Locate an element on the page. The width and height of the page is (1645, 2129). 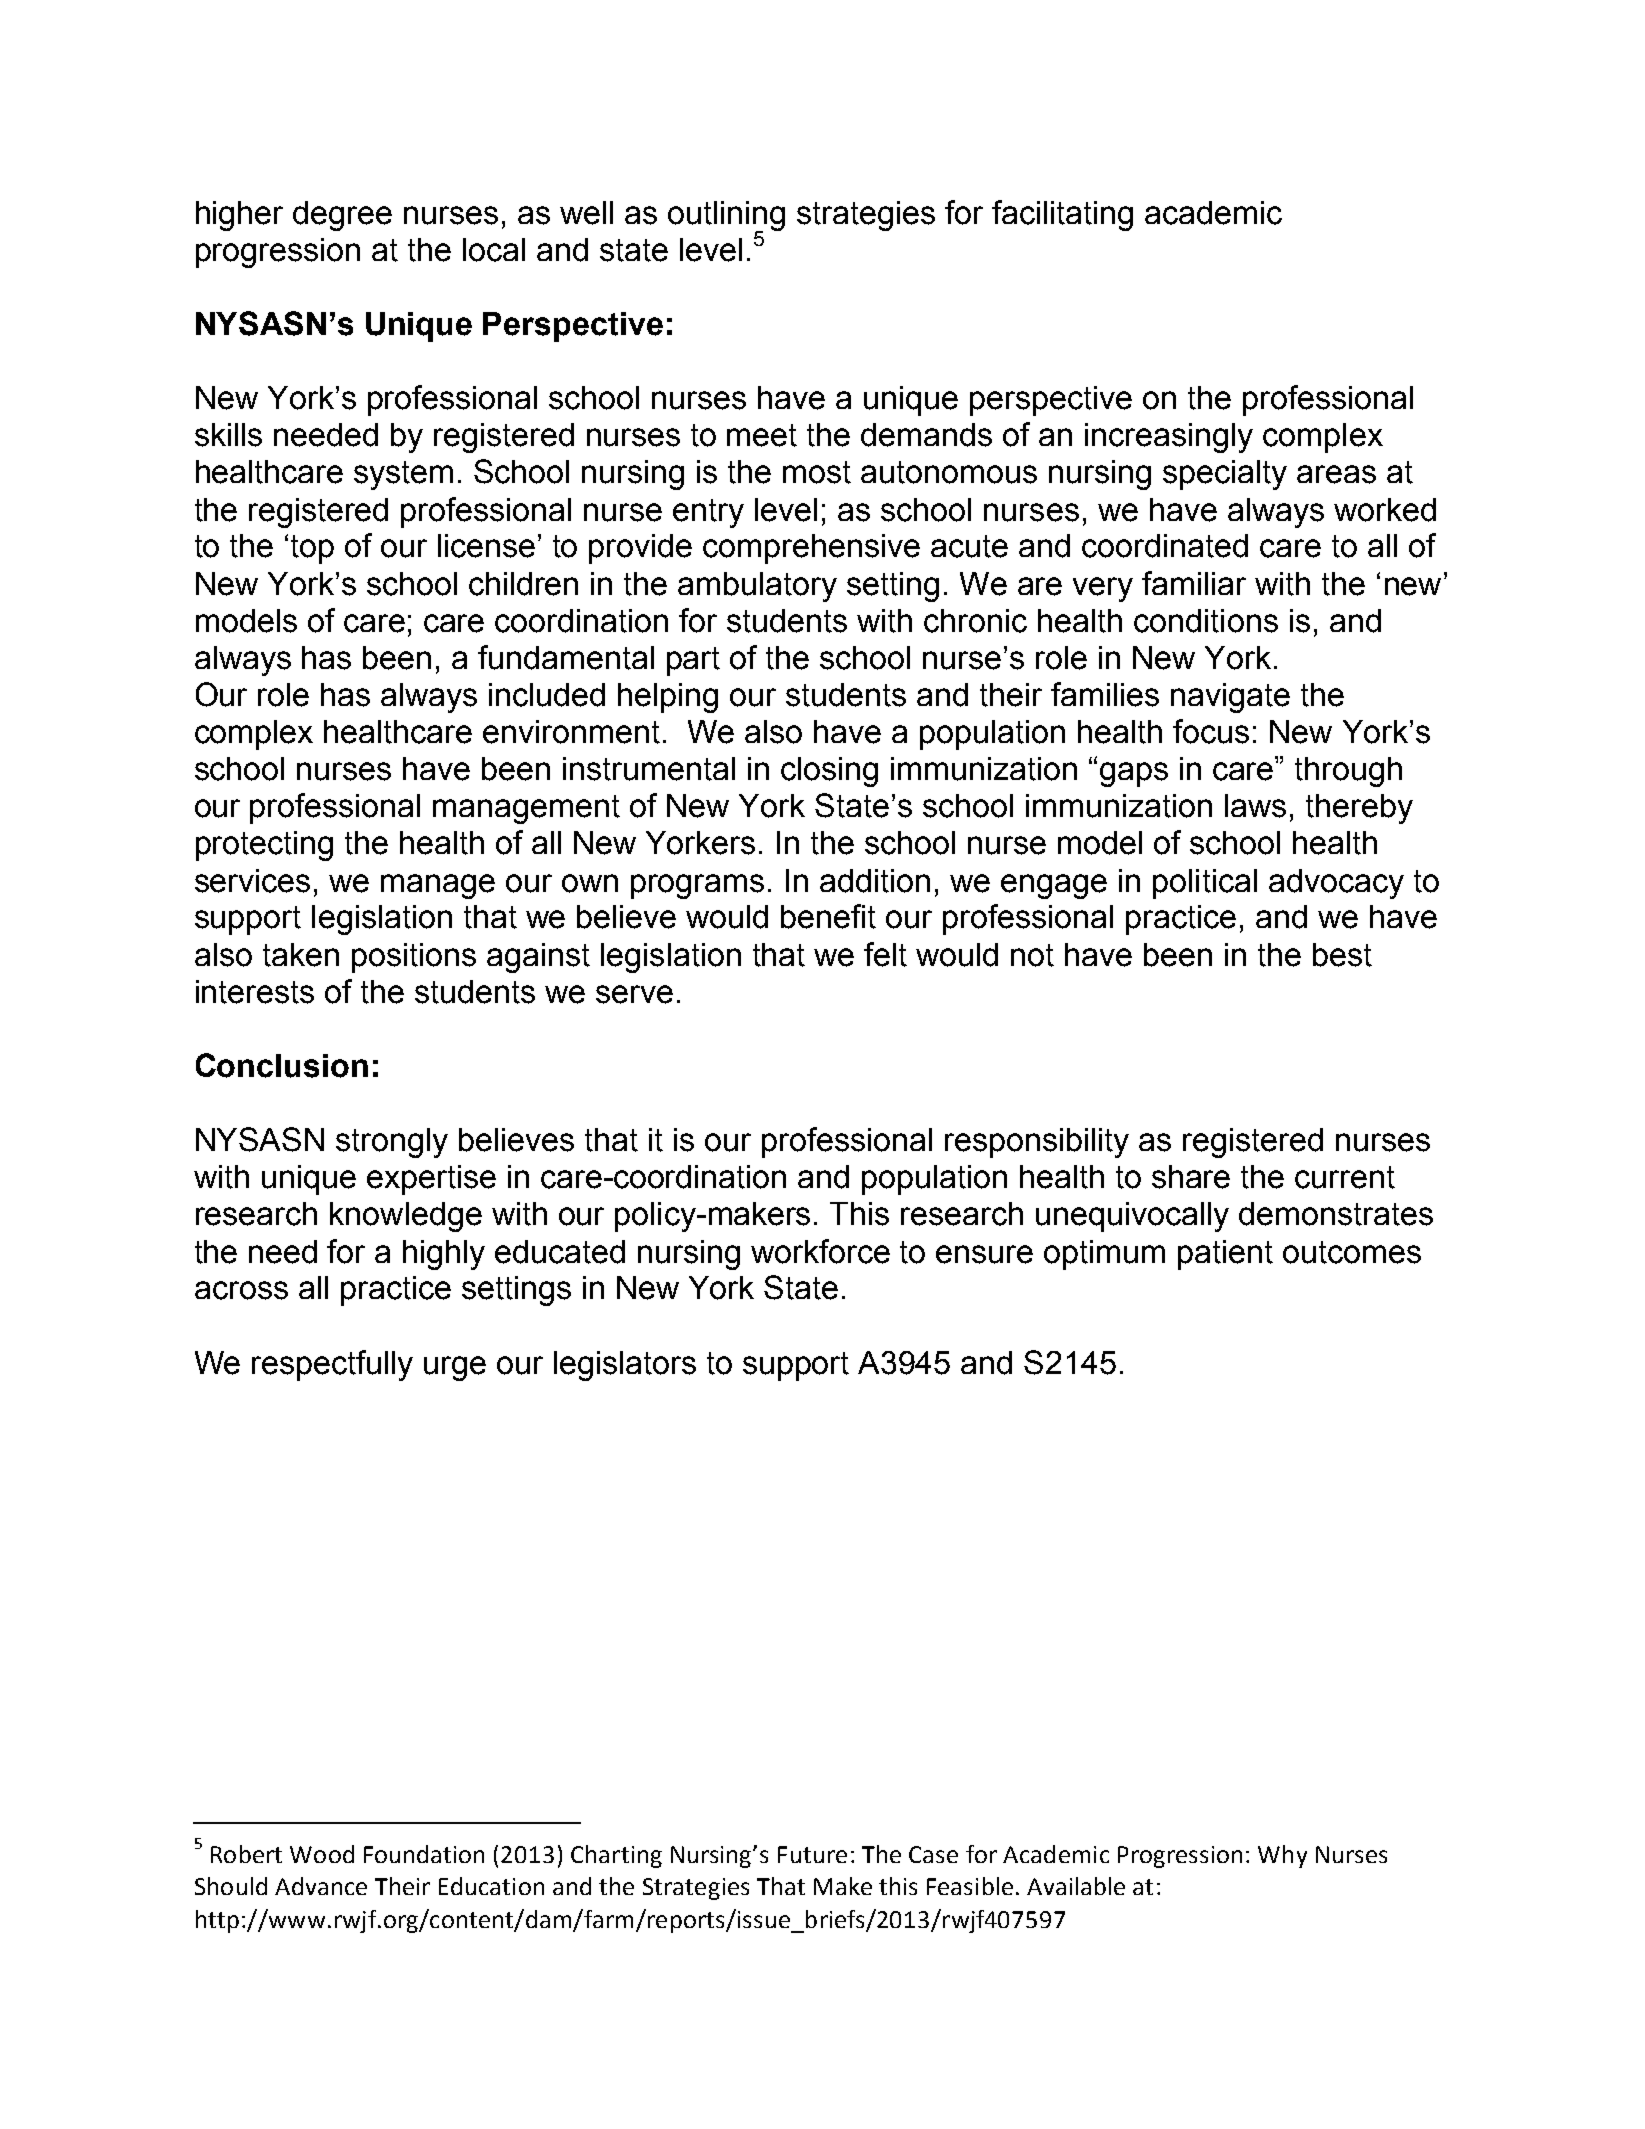
best is located at coordinates (1342, 955).
